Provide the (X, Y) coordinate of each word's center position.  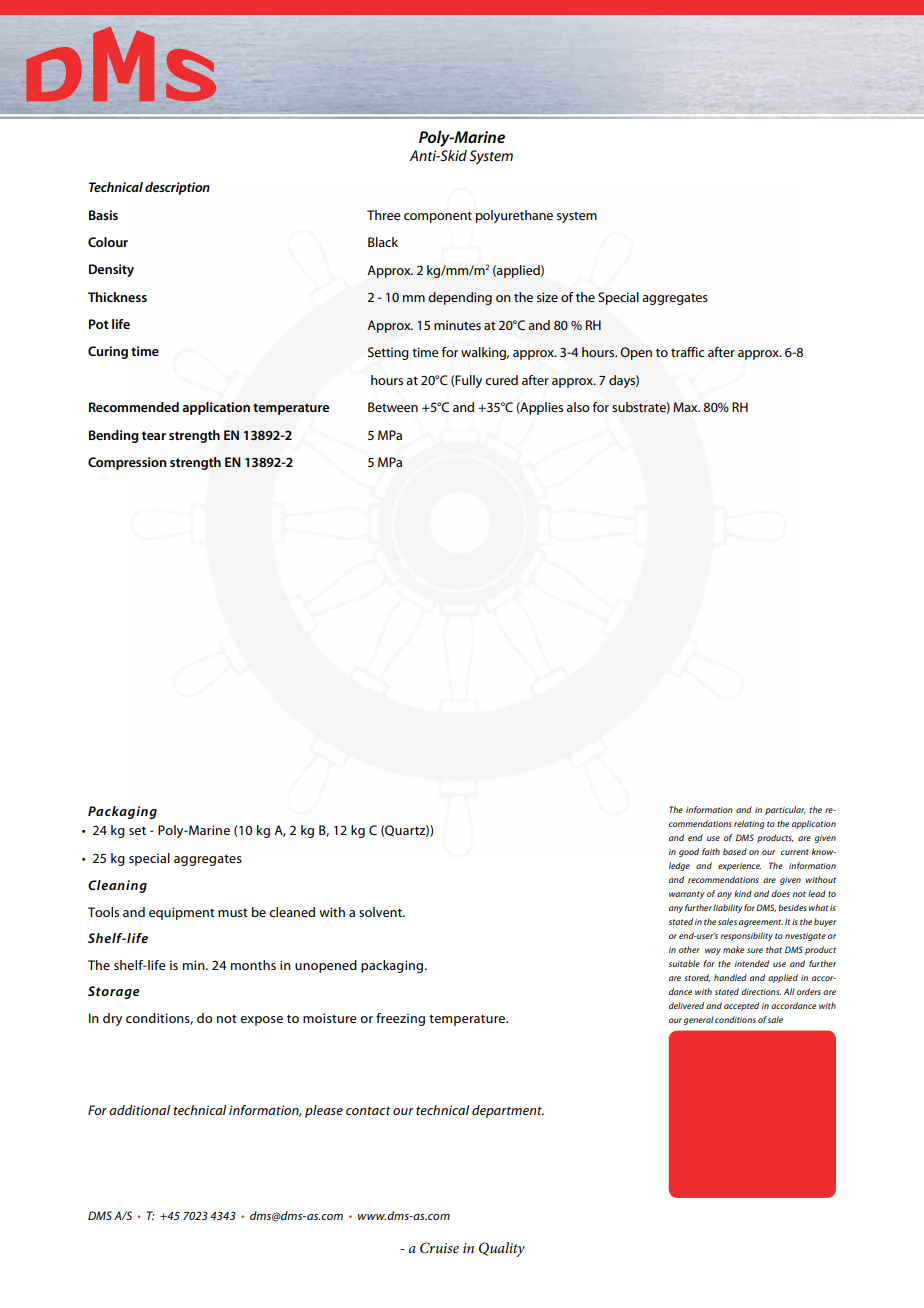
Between (393, 407)
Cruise (439, 1248)
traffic (687, 352)
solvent (382, 912)
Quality (502, 1249)
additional (139, 1110)
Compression (127, 463)
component (438, 217)
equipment (182, 913)
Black (383, 242)
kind (743, 893)
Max (686, 407)
